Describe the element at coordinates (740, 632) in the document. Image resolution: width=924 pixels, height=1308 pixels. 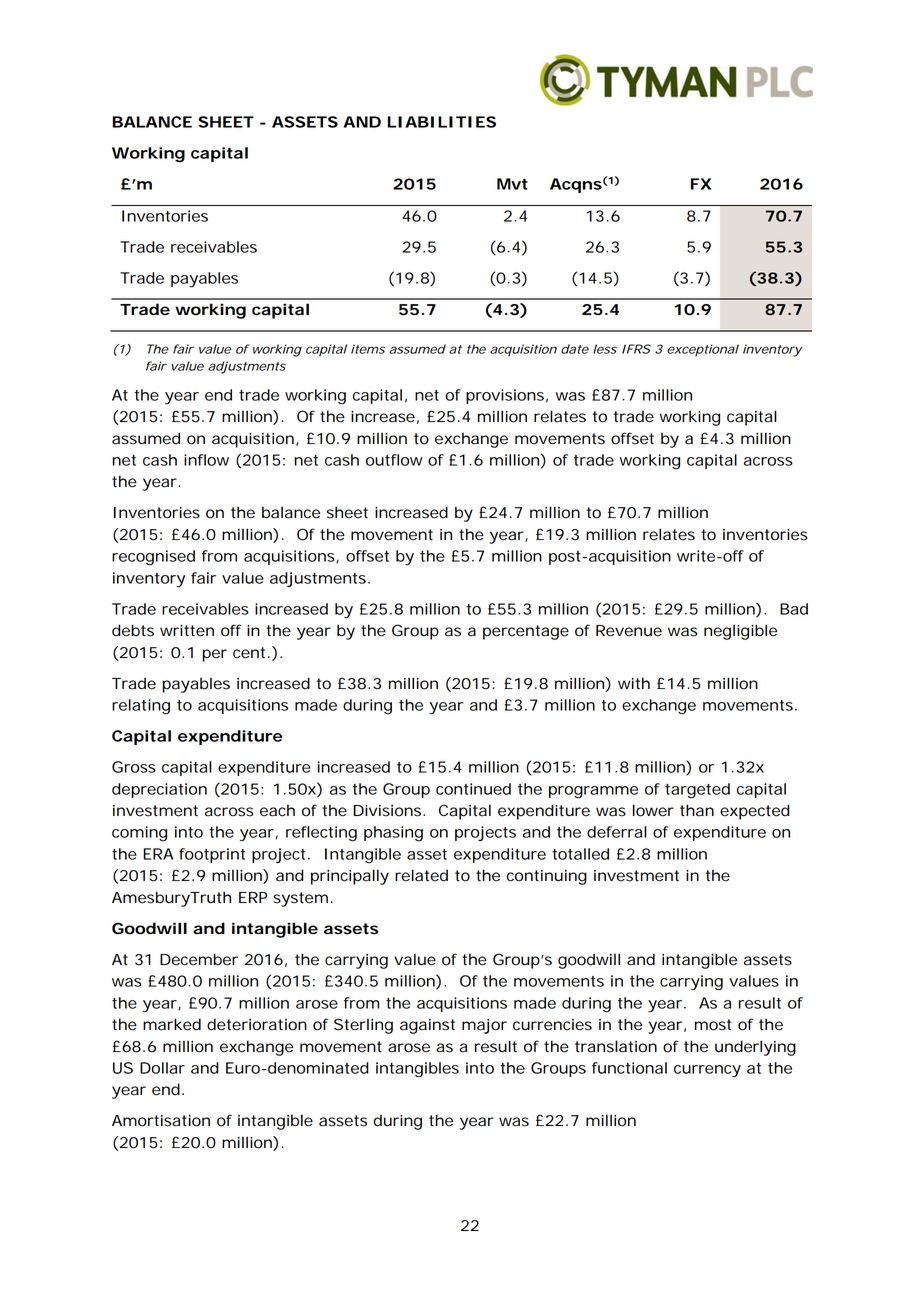
I see `negligible` at that location.
